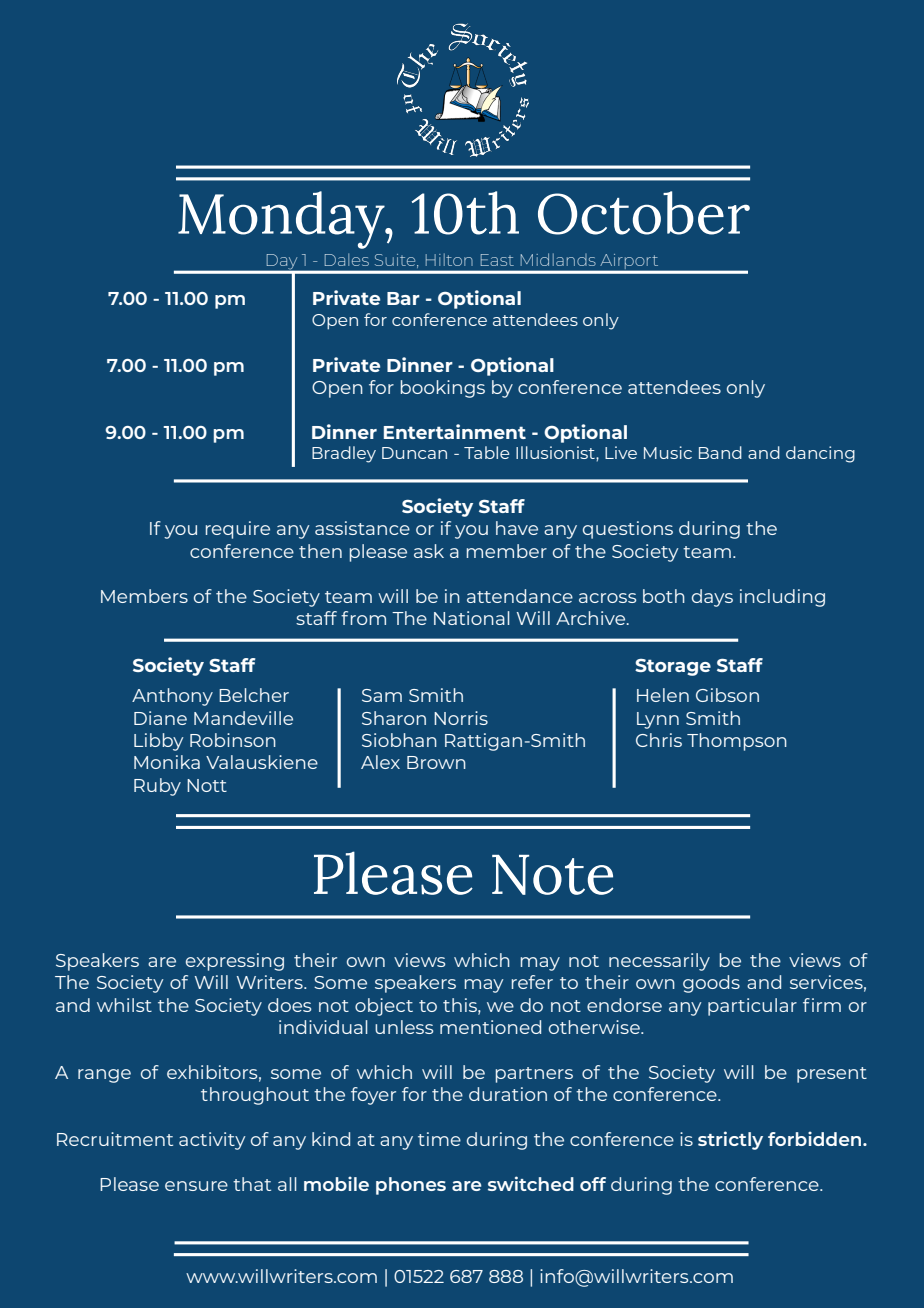 The height and width of the screenshot is (1308, 924). What do you see at coordinates (711, 984) in the screenshot?
I see `goods` at bounding box center [711, 984].
